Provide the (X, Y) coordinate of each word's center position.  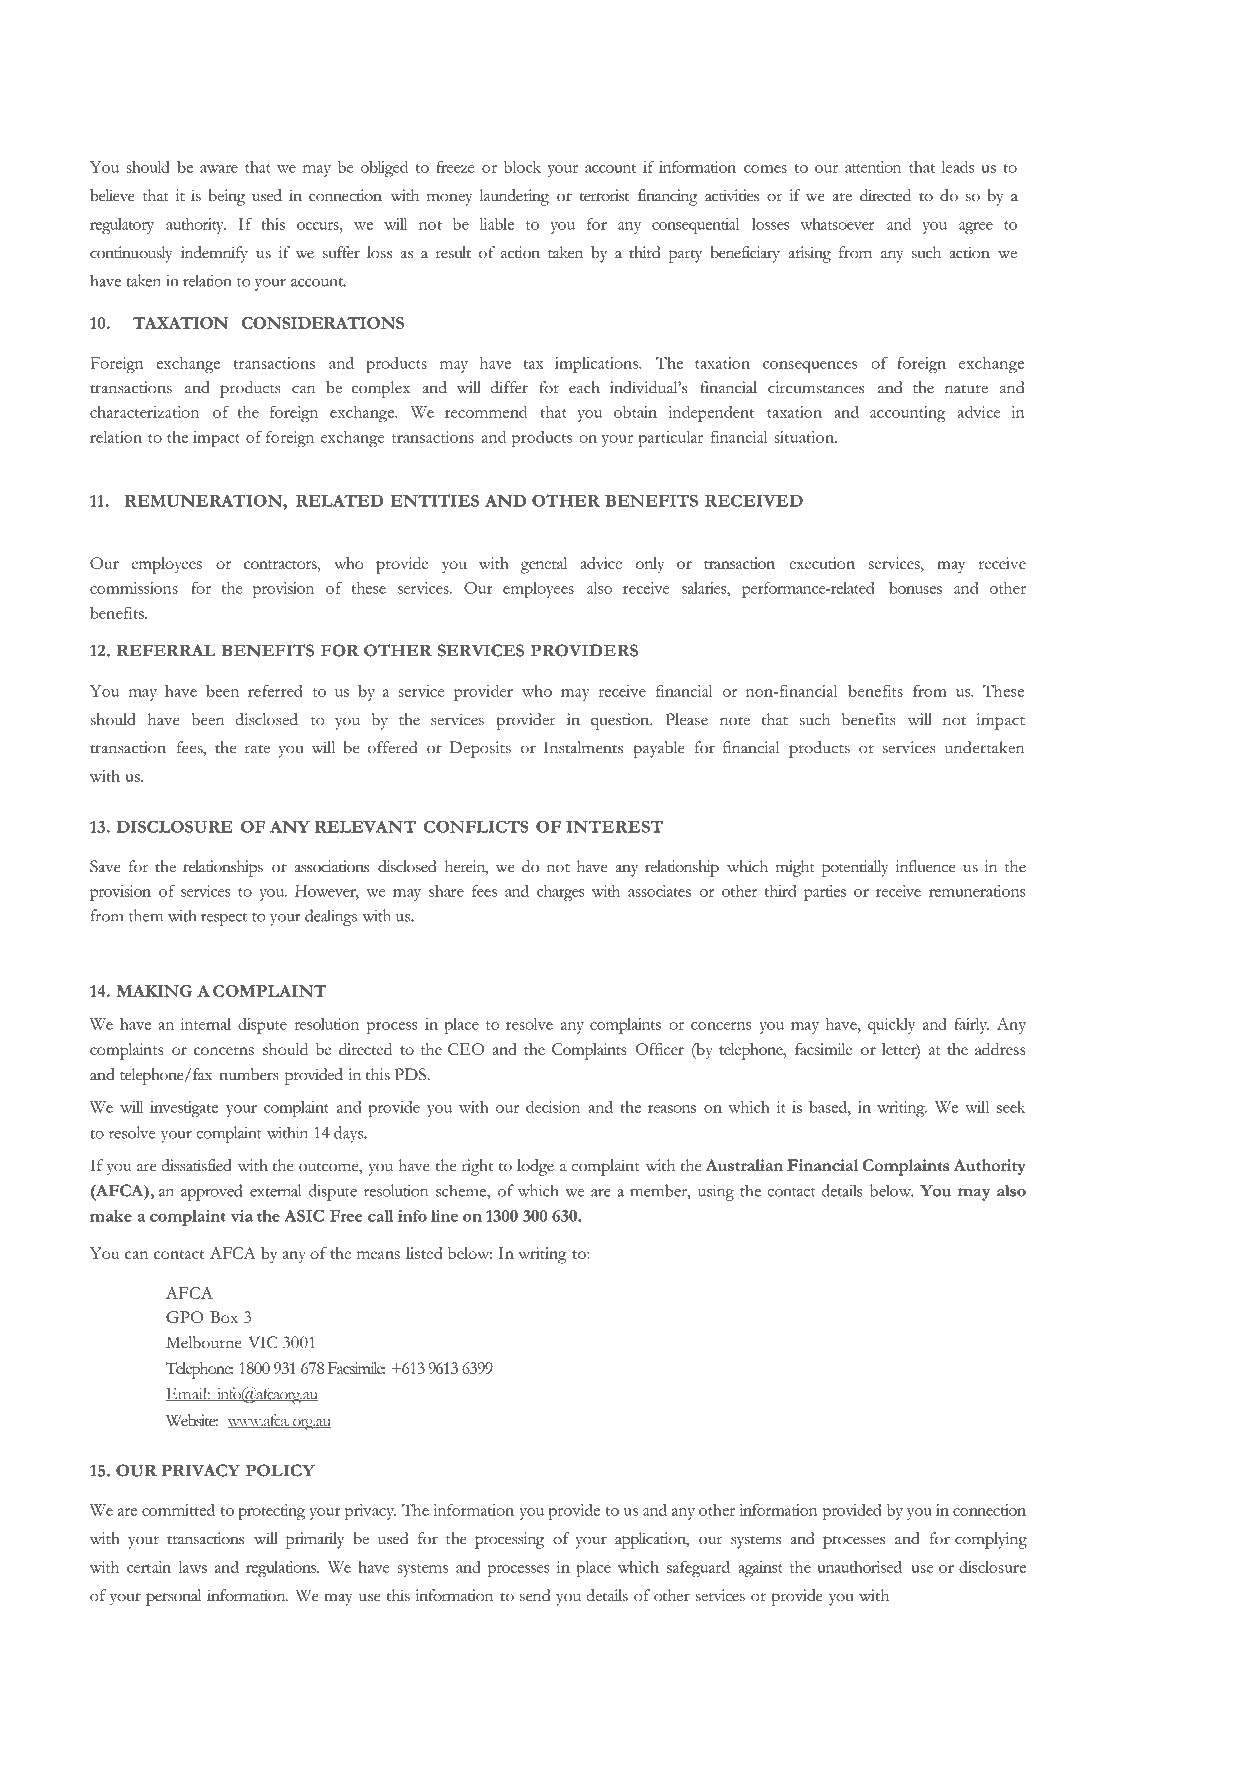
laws (192, 1567)
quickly (891, 1026)
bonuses (915, 588)
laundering (514, 197)
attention (873, 167)
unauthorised (859, 1566)
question (621, 721)
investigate (184, 1109)
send (535, 1595)
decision (553, 1106)
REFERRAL (166, 650)
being (226, 197)
